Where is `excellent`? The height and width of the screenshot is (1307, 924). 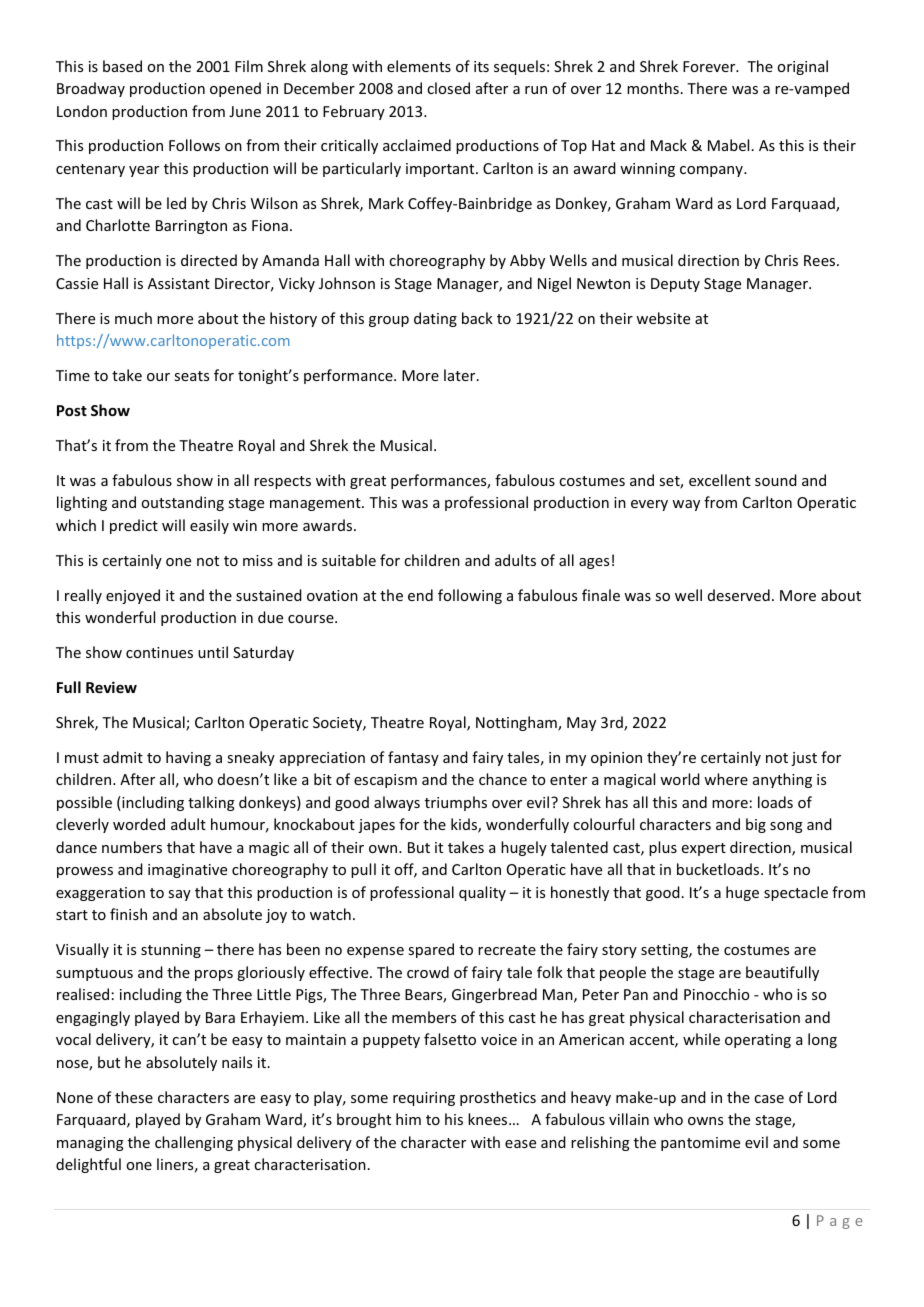 excellent is located at coordinates (720, 480).
